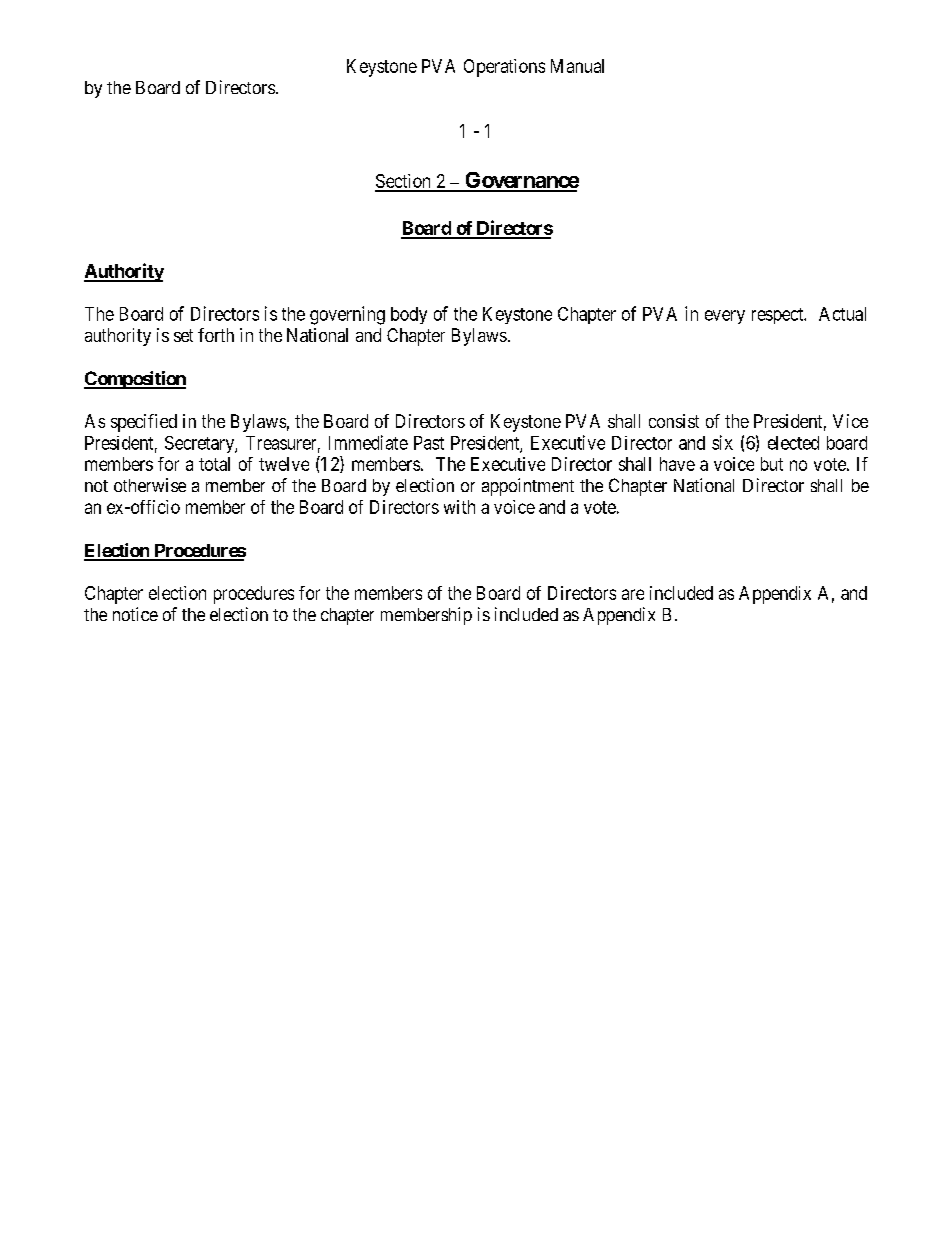  I want to click on Manual, so click(577, 66).
